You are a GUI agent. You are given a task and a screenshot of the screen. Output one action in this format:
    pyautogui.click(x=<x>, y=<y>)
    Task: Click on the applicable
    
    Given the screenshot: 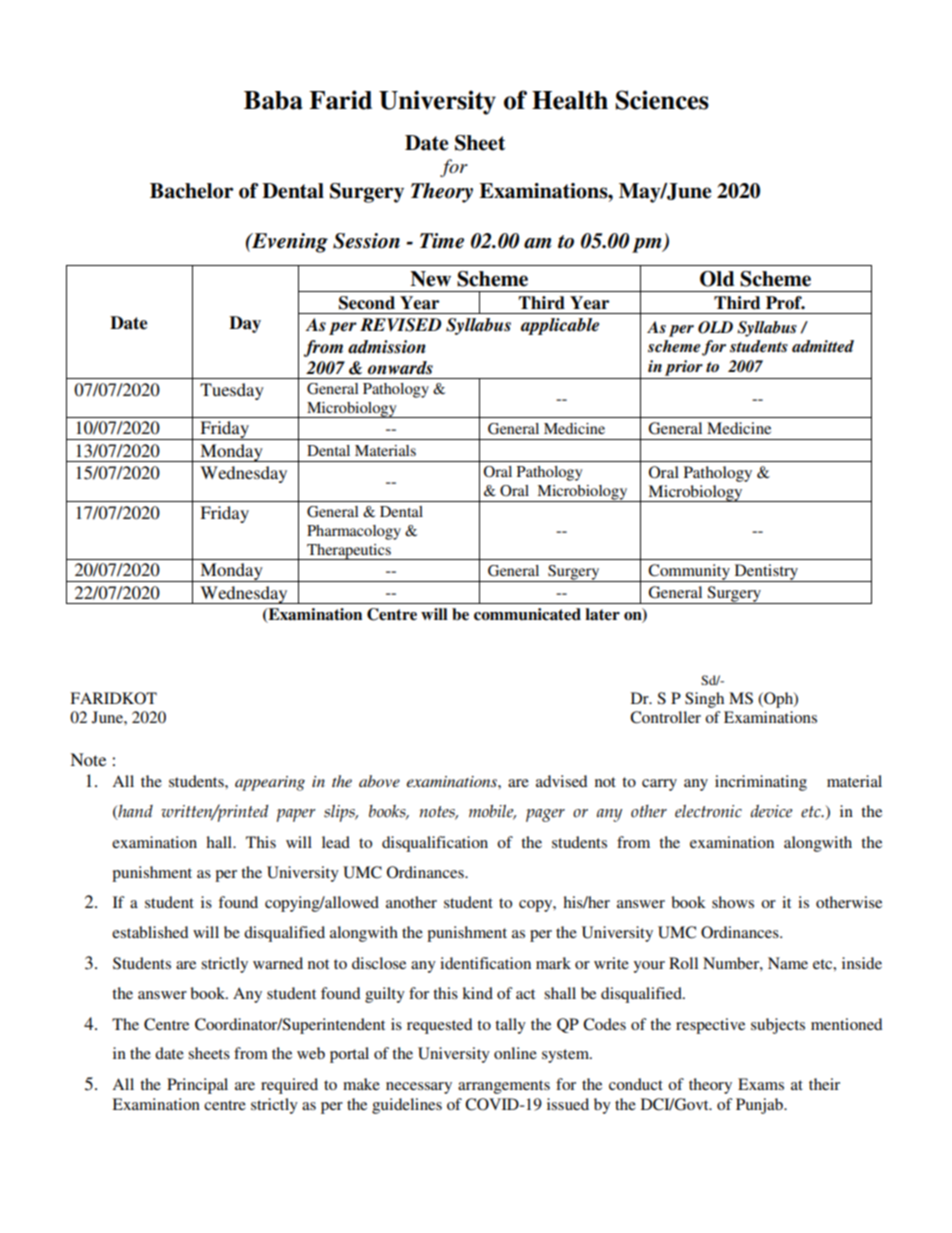 What is the action you would take?
    pyautogui.click(x=560, y=326)
